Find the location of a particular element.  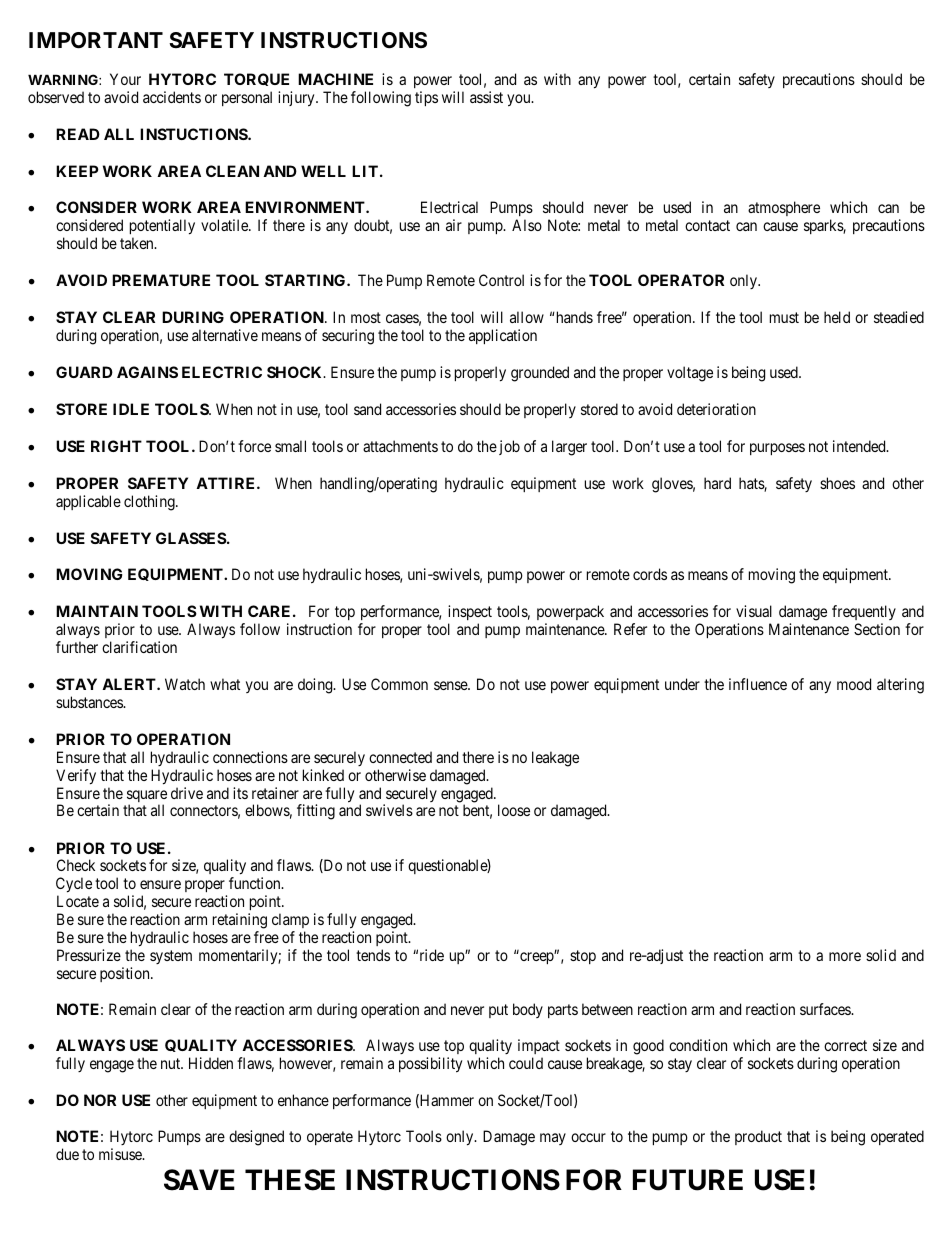

clarification is located at coordinates (139, 647).
